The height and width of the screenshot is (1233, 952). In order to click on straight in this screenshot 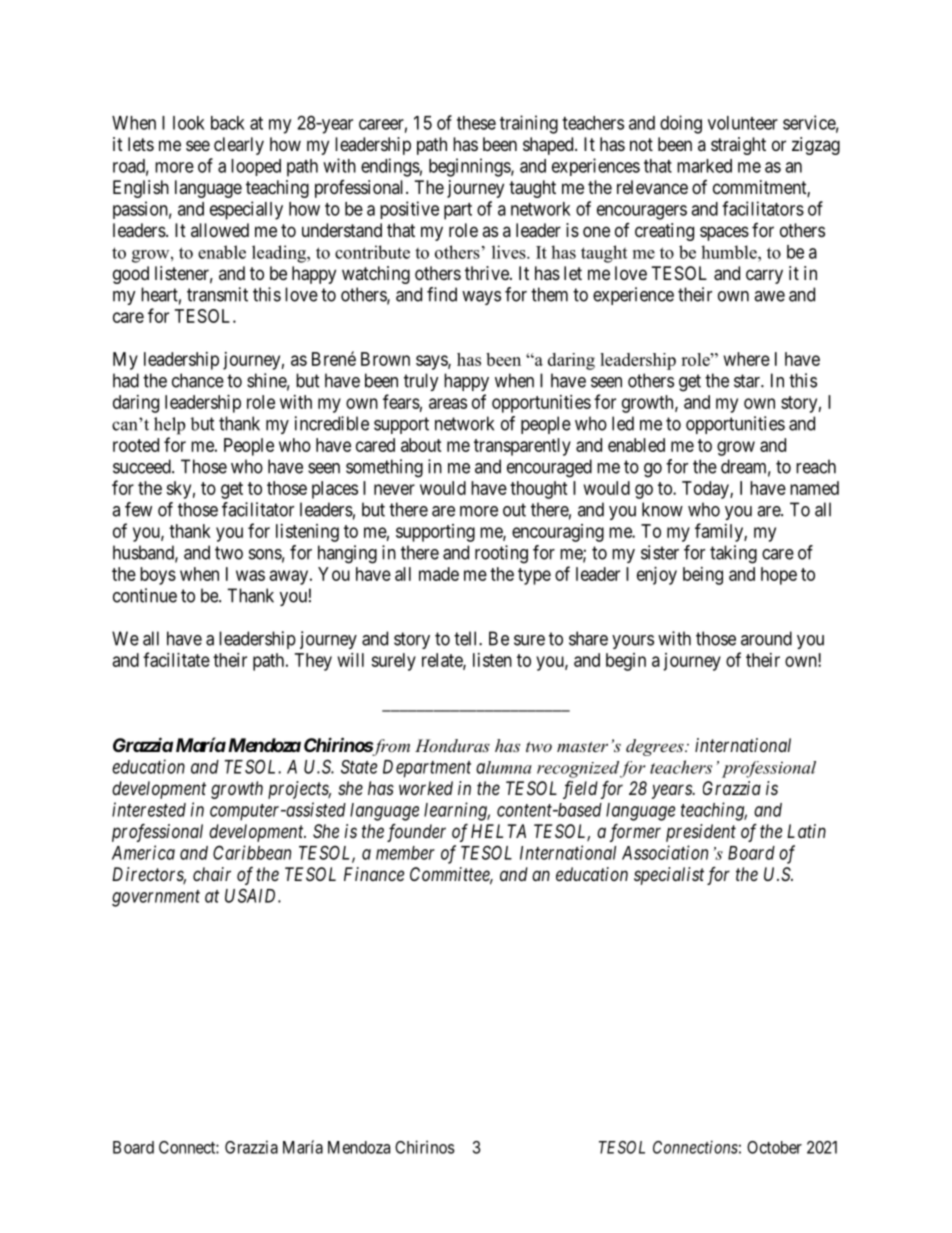, I will do `click(738, 146)`.
